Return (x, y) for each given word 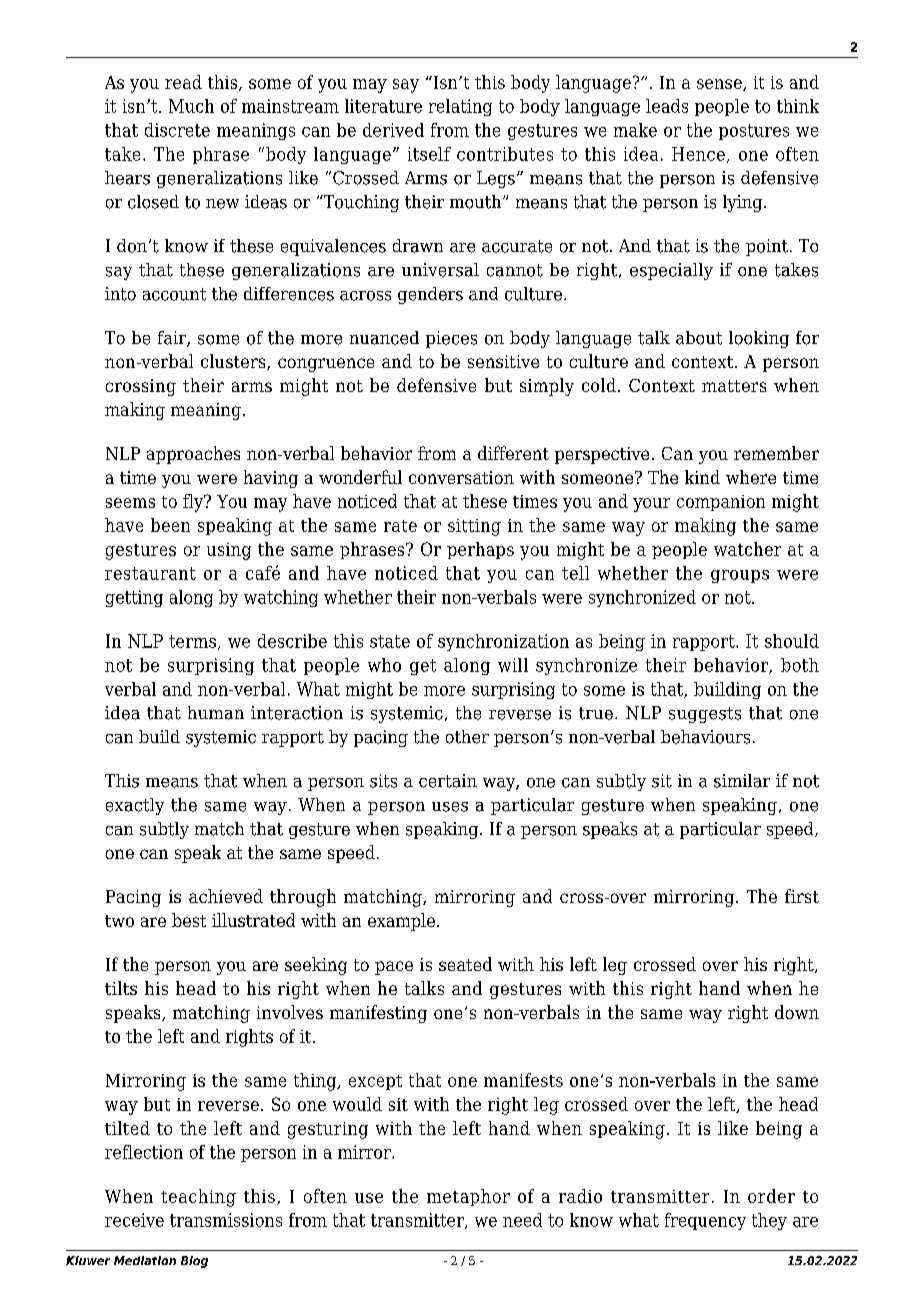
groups (740, 576)
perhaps (480, 550)
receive (134, 1220)
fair (173, 339)
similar (742, 781)
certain (448, 781)
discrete (177, 130)
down (797, 1012)
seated (465, 964)
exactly (135, 806)
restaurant (150, 573)
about (699, 338)
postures (754, 132)
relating (460, 107)
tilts (121, 988)
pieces (451, 339)
